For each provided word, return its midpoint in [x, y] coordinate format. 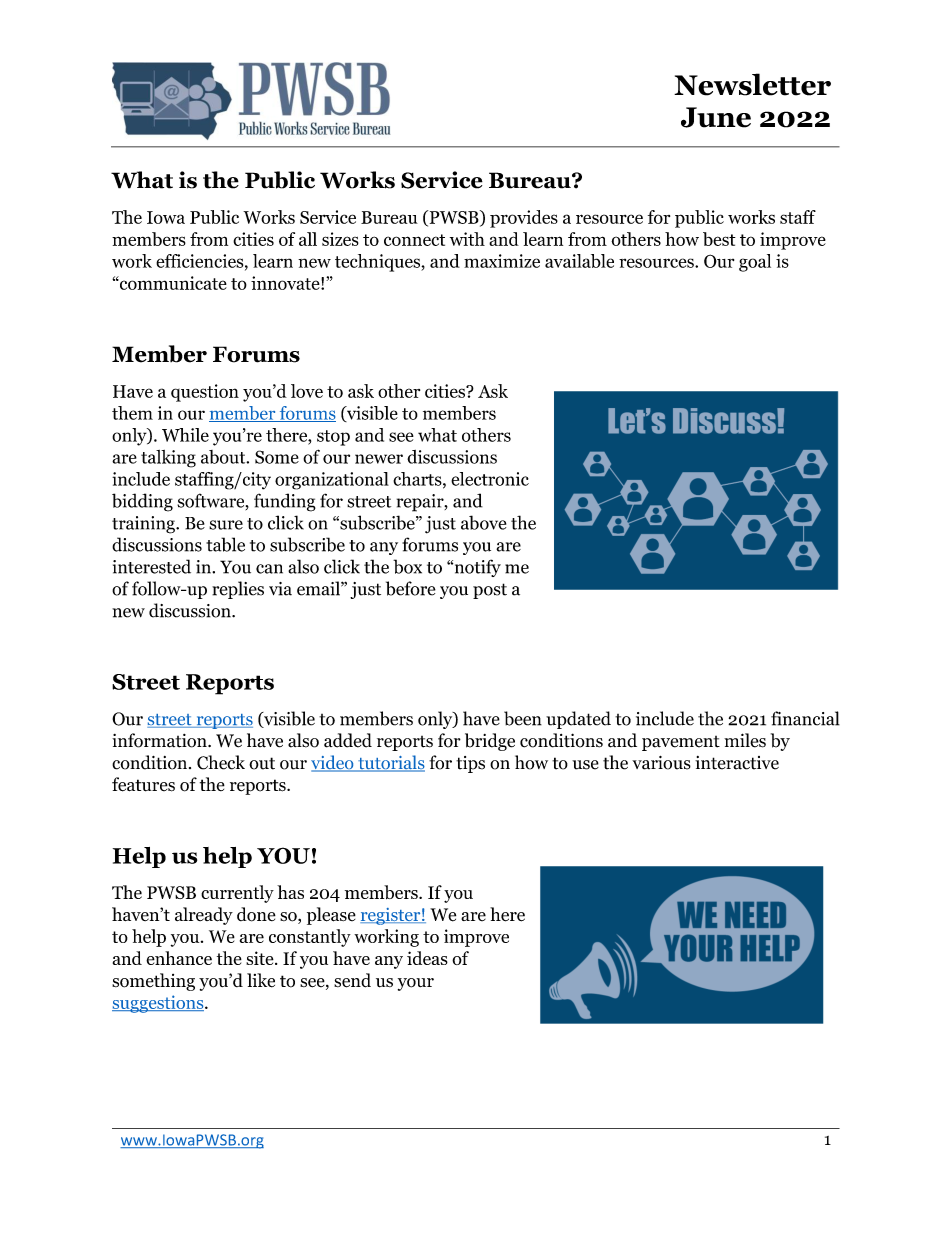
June [716, 117]
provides [524, 219]
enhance [179, 958]
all [308, 239]
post [490, 591]
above [483, 522]
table [225, 544]
